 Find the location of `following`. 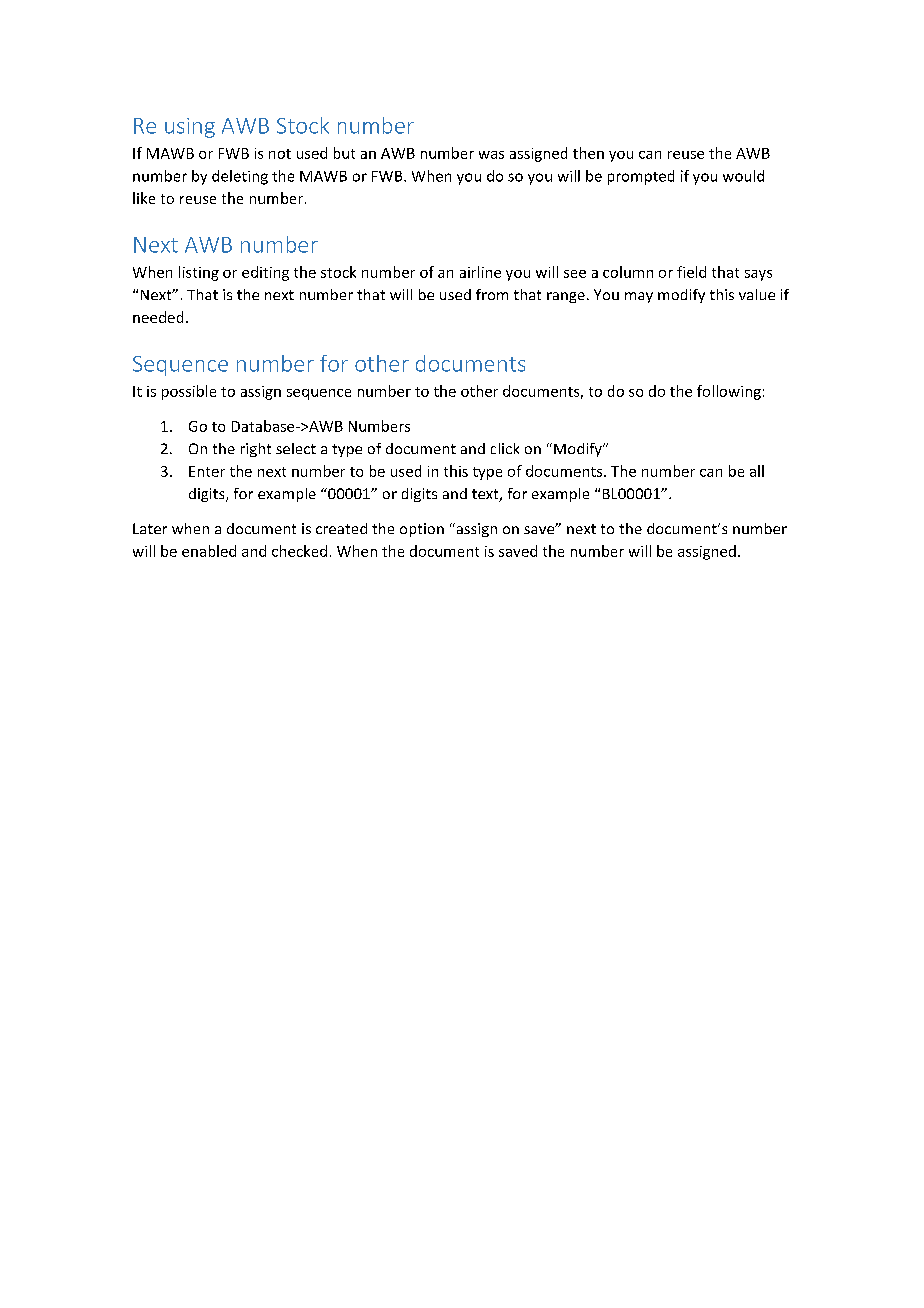

following is located at coordinates (729, 392).
